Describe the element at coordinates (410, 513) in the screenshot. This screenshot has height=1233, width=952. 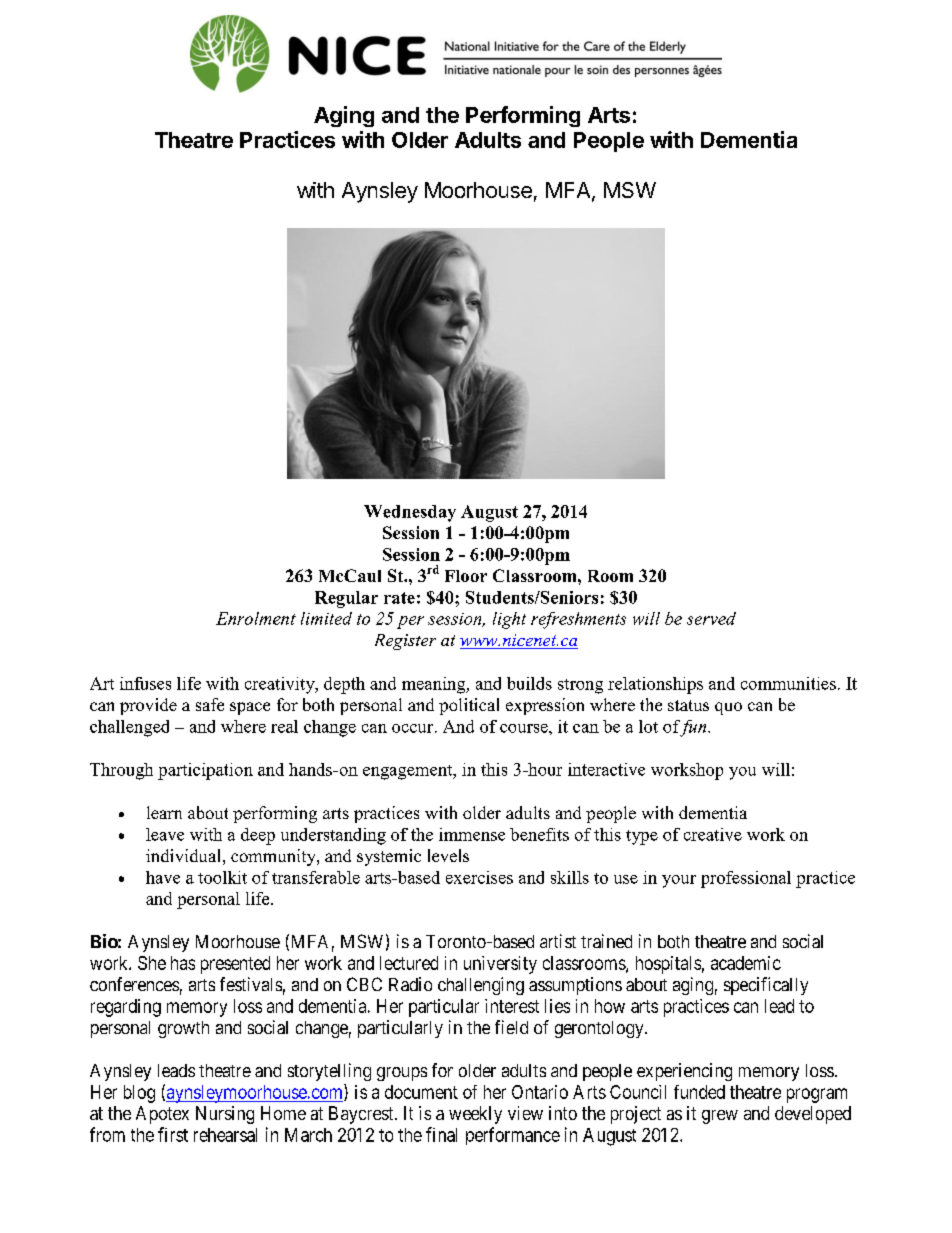
I see `Wednesday` at that location.
